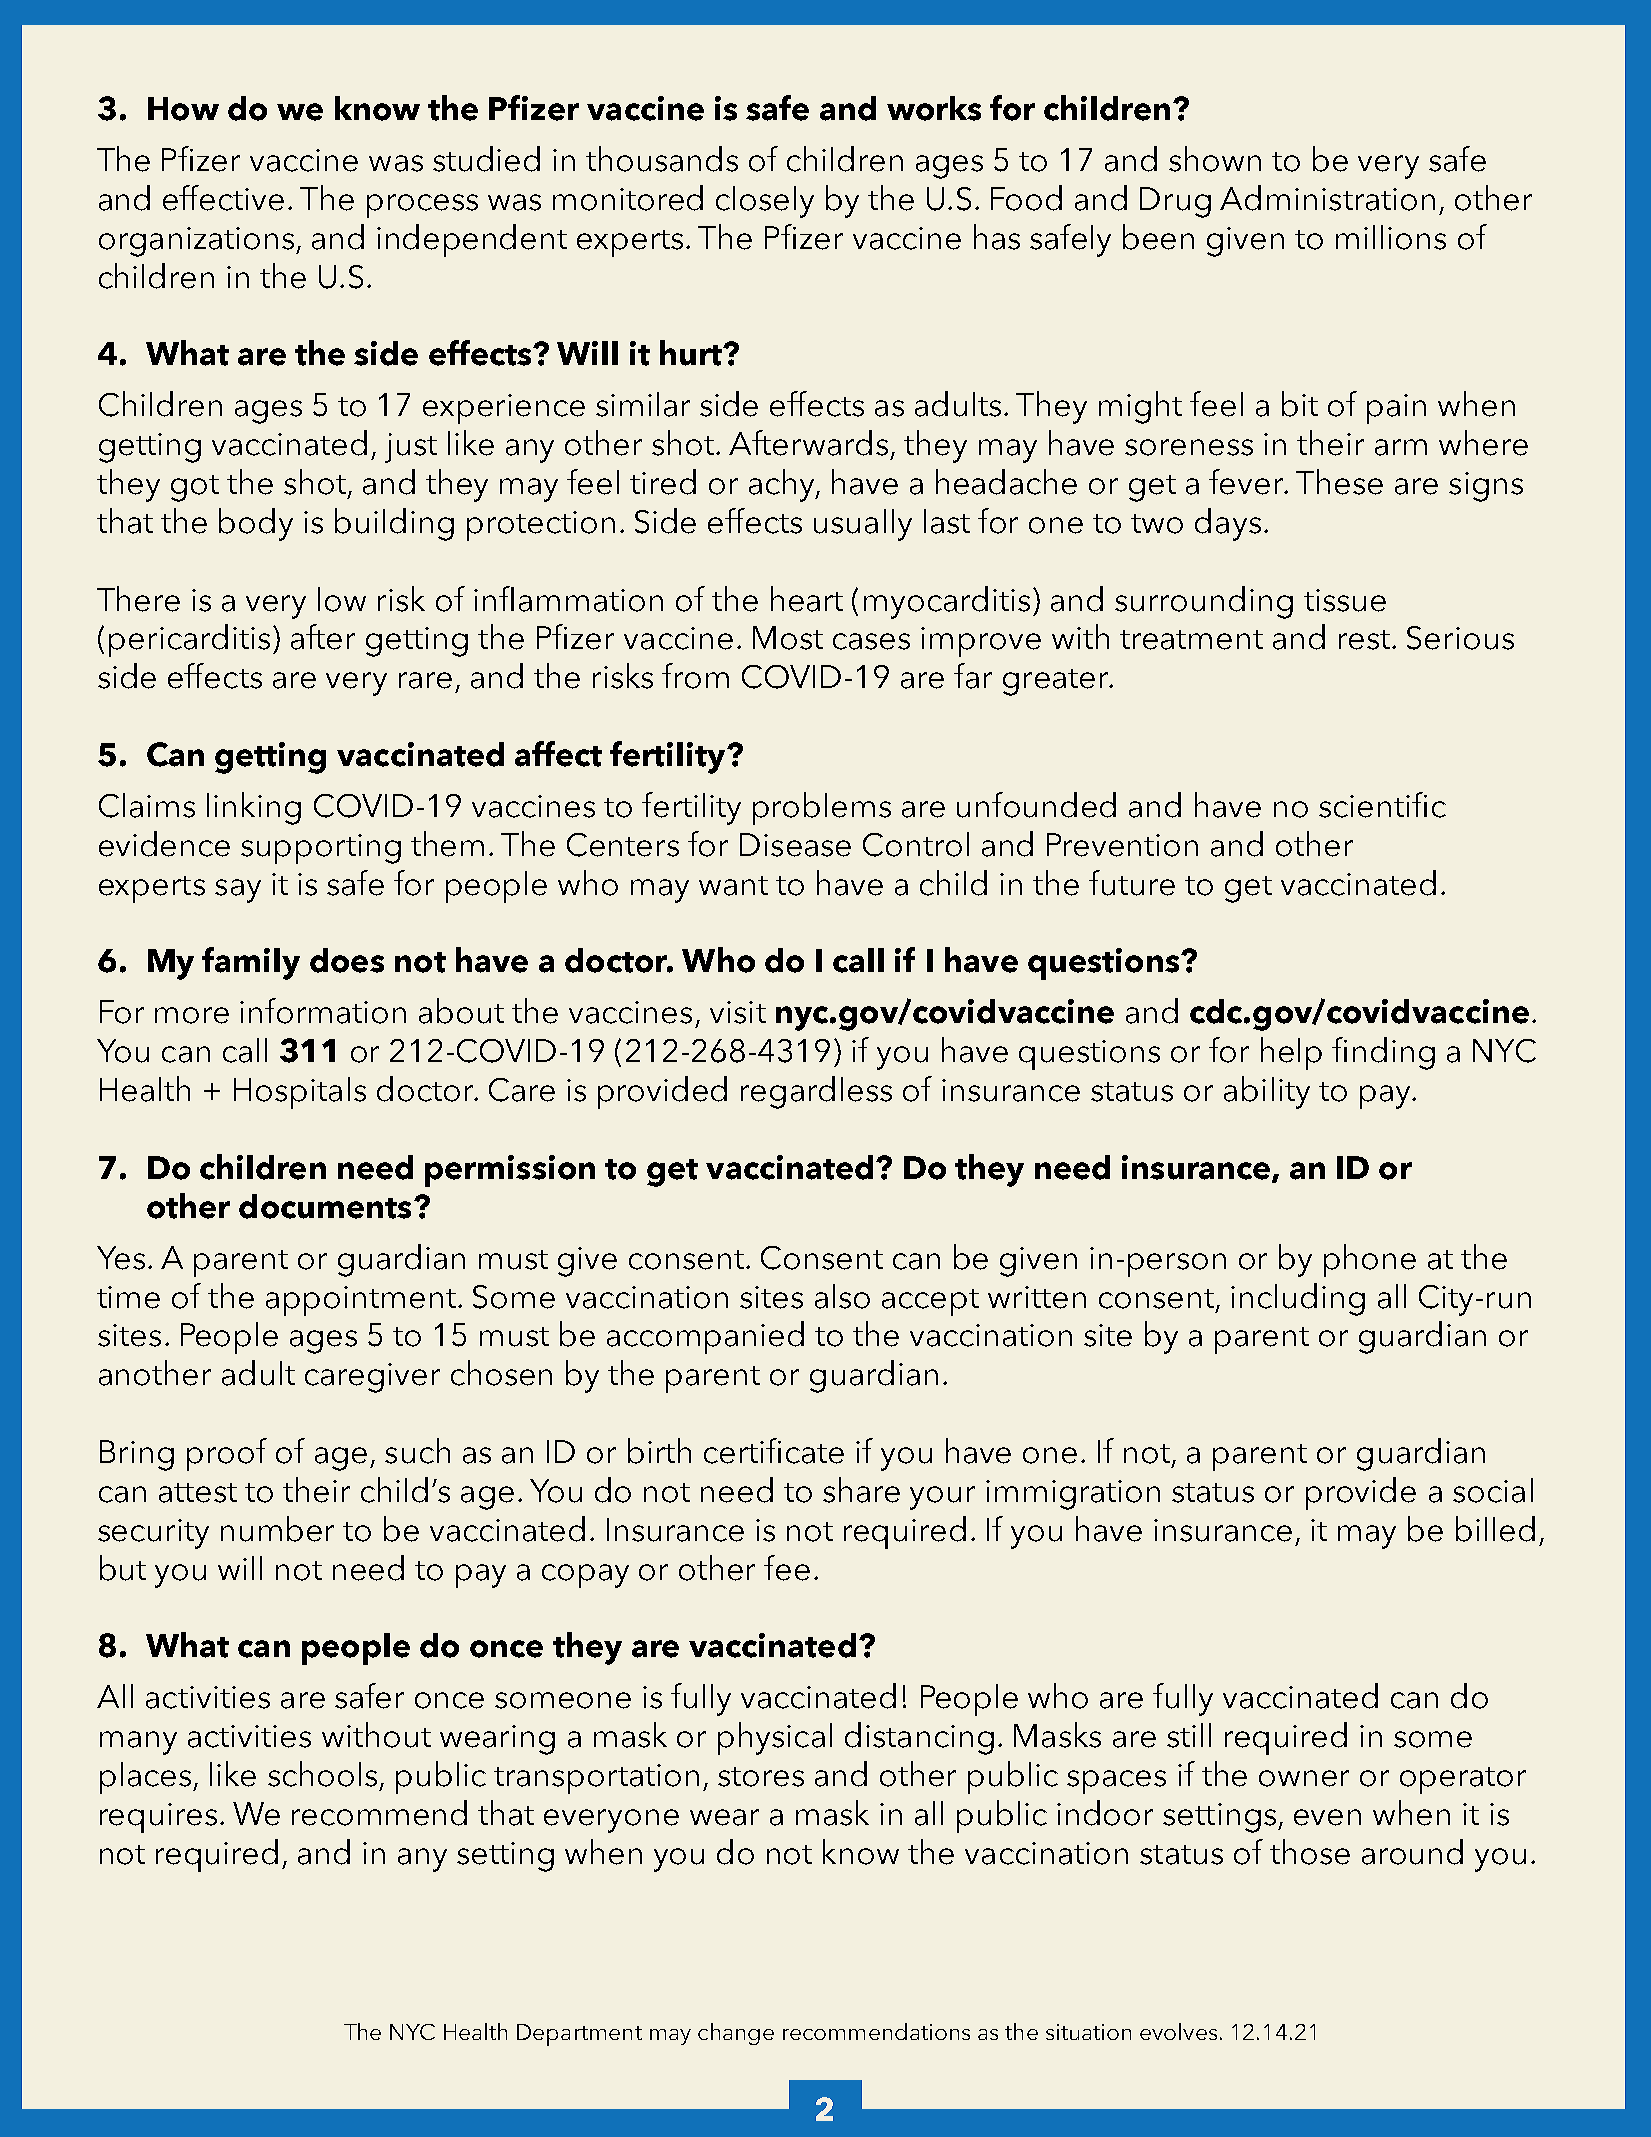 The width and height of the image is (1651, 2137). Describe the element at coordinates (1291, 1053) in the image. I see `help` at that location.
